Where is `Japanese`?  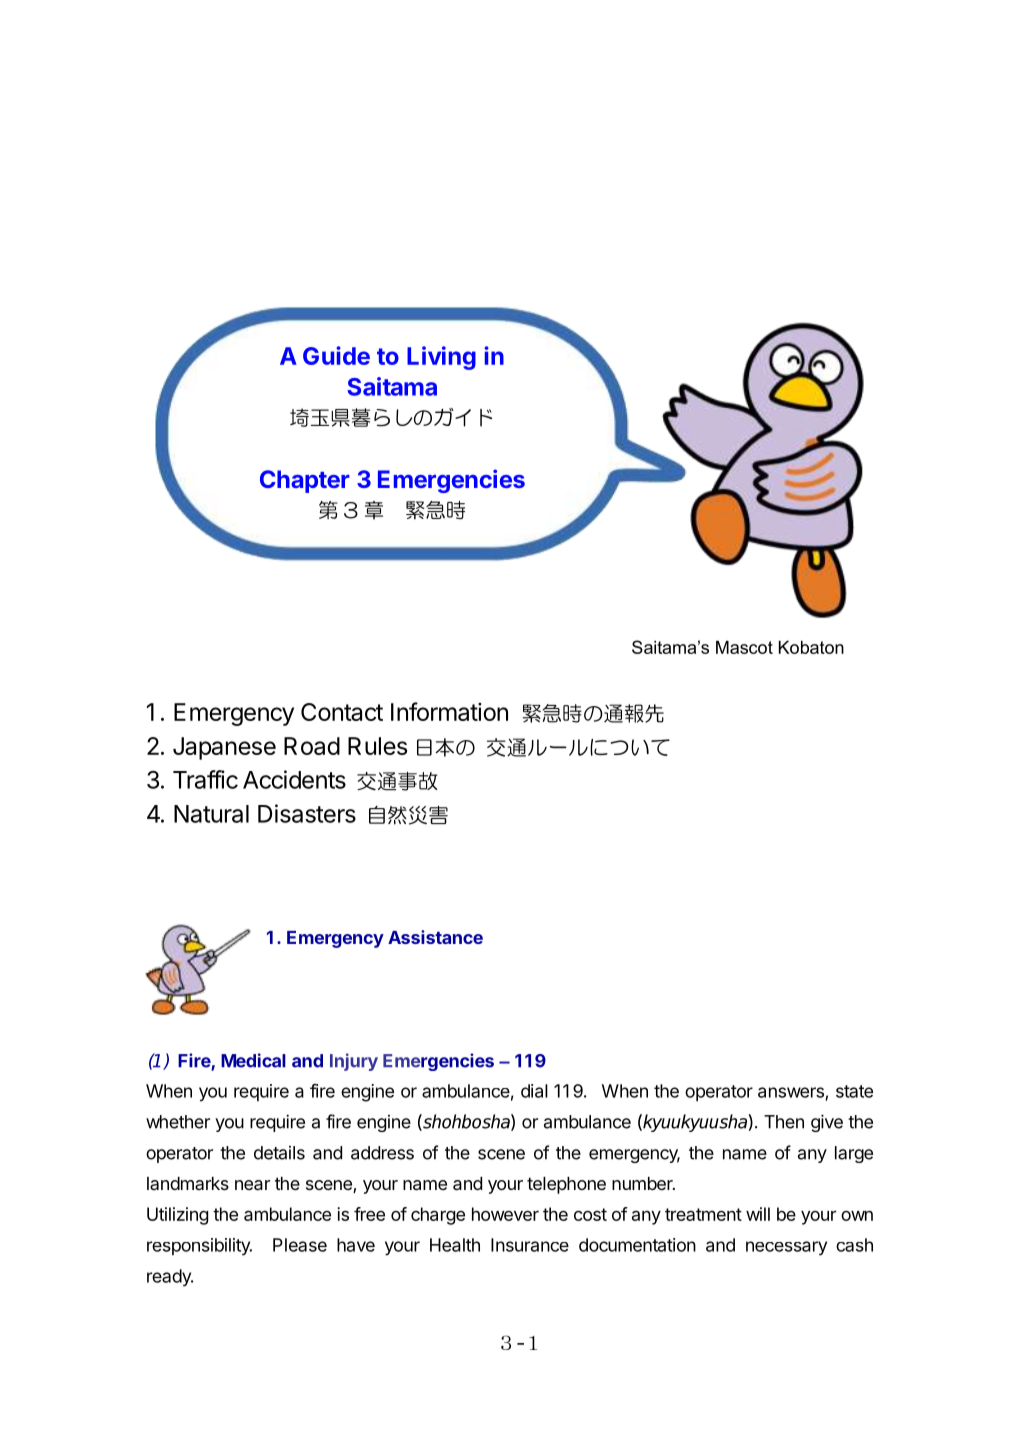 Japanese is located at coordinates (224, 748).
